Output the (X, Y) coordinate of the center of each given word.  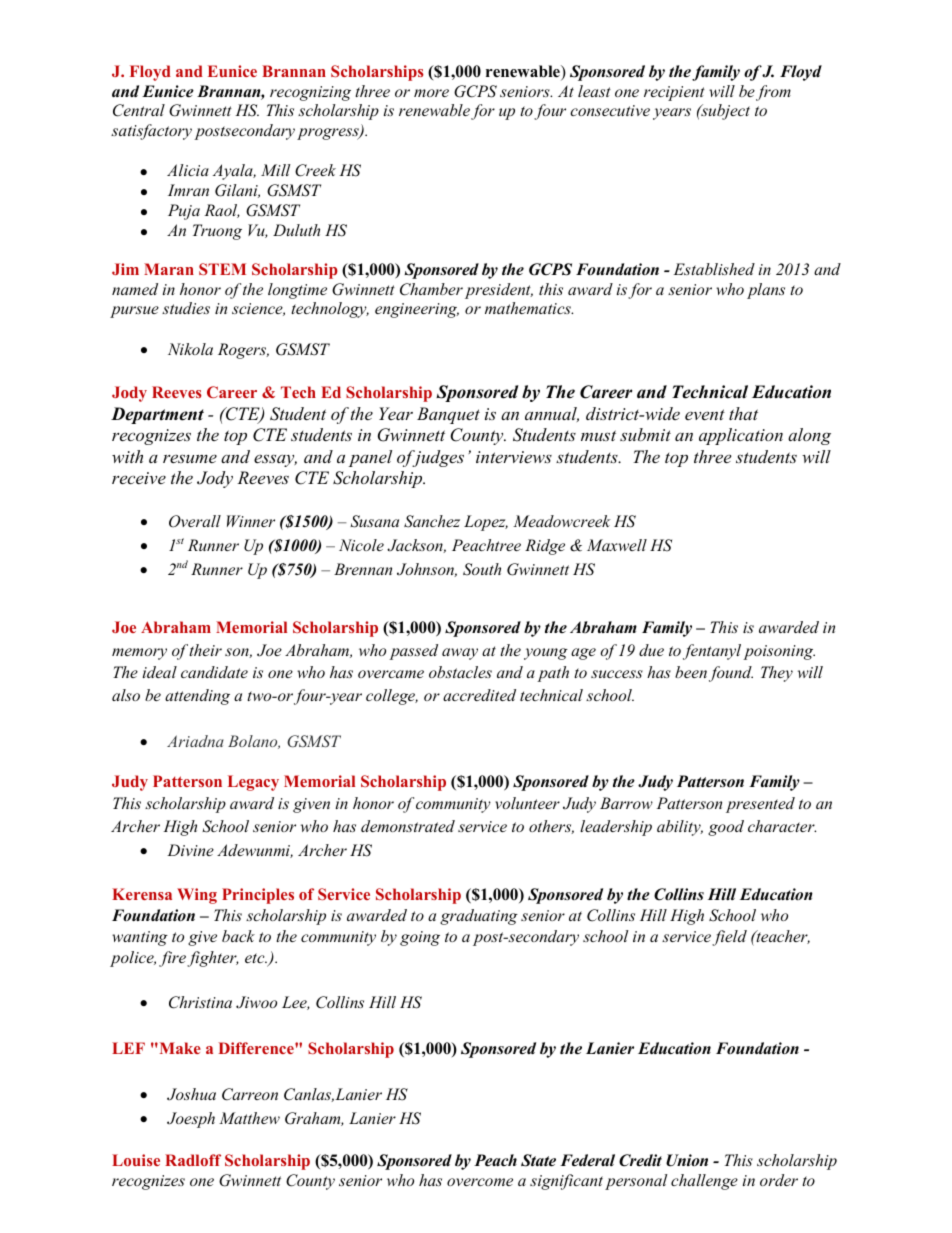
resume (190, 458)
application (741, 436)
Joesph (191, 1120)
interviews (514, 457)
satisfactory (151, 132)
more (431, 93)
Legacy (253, 783)
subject (724, 112)
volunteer (527, 803)
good (726, 828)
